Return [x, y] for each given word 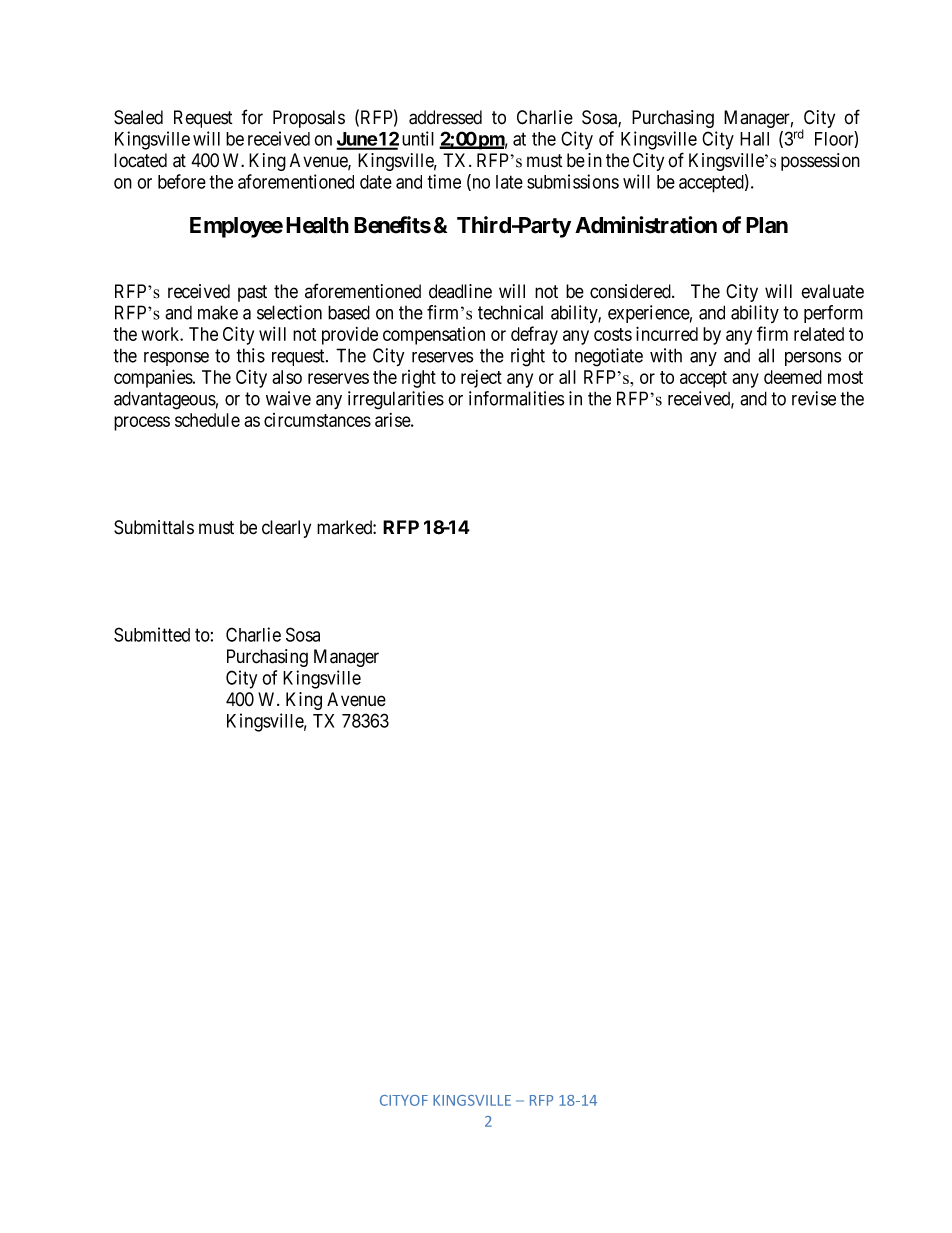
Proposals [309, 119]
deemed [793, 377]
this [250, 355]
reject [481, 379]
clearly [286, 529]
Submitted [152, 634]
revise [814, 398]
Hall [754, 139]
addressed [445, 117]
